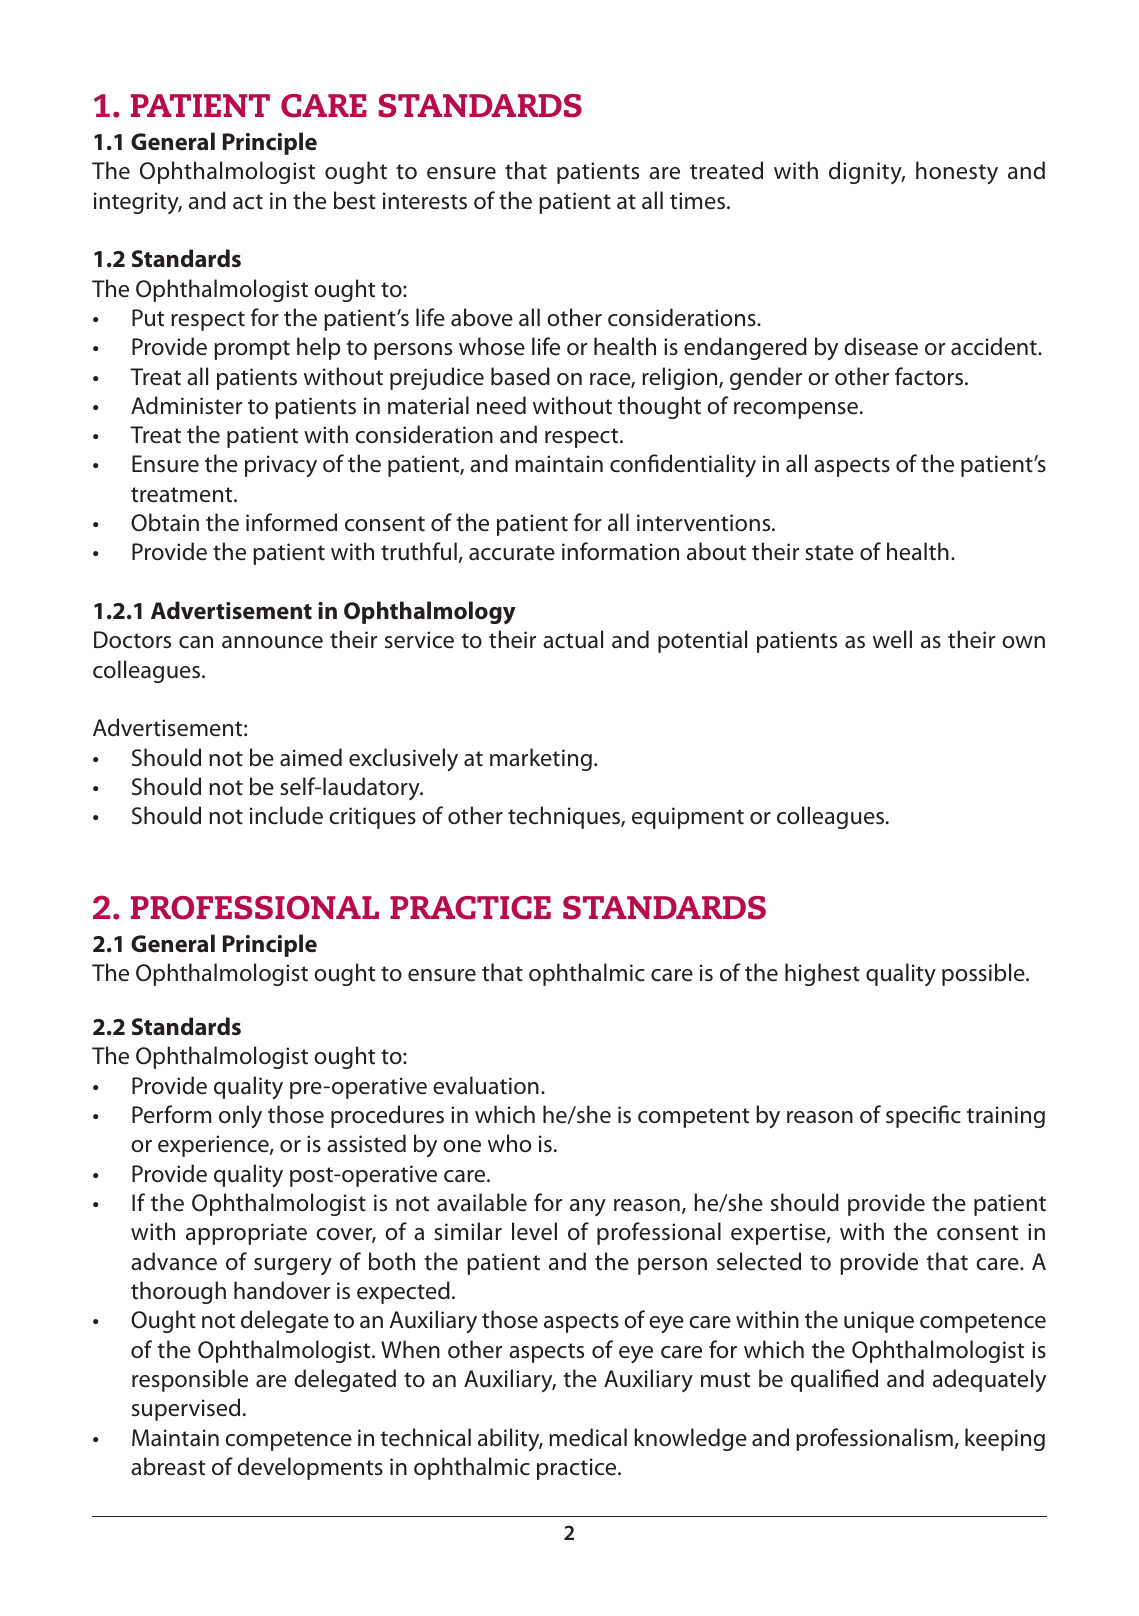 The height and width of the screenshot is (1616, 1139). I want to click on best, so click(355, 200).
